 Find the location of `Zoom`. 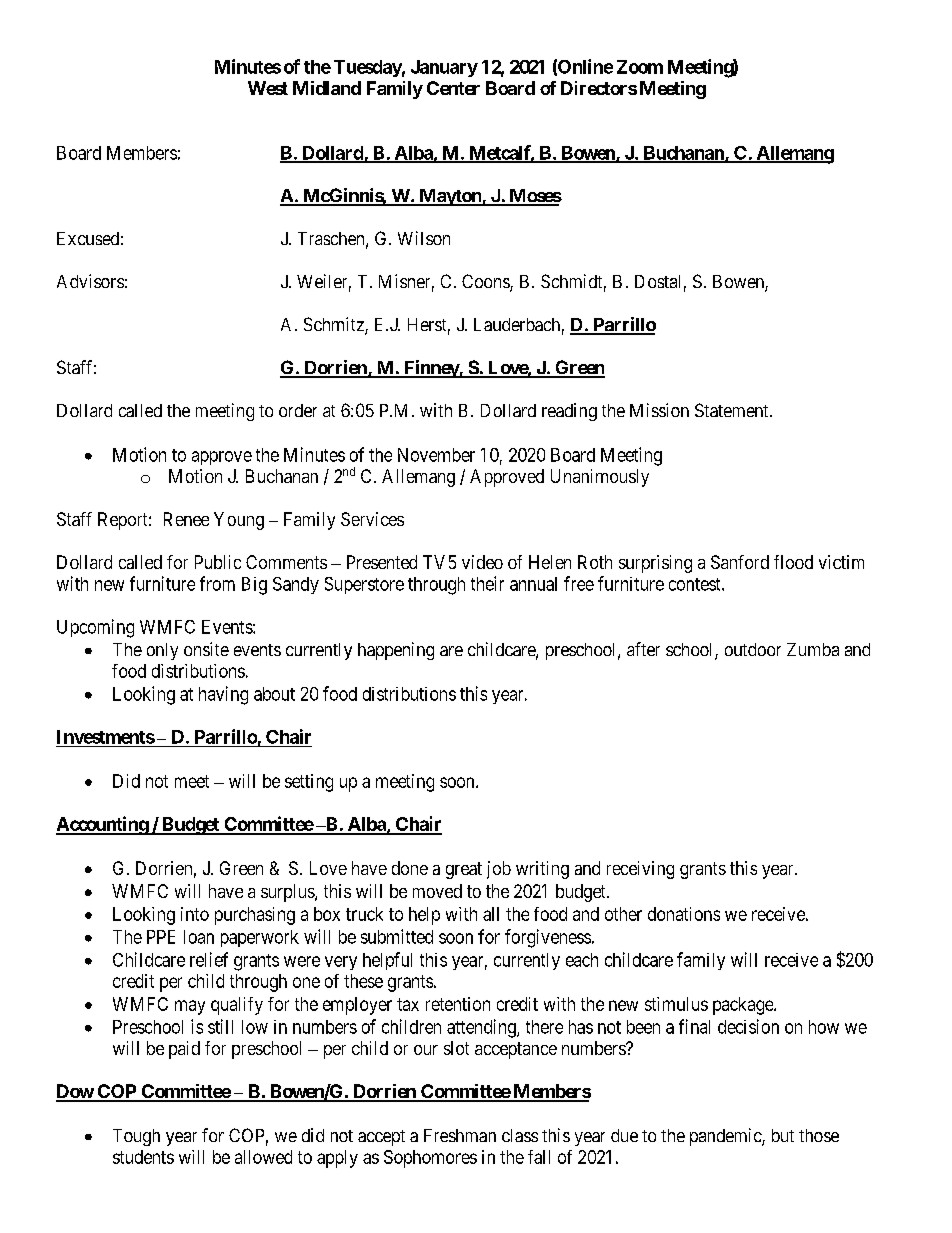

Zoom is located at coordinates (640, 67).
